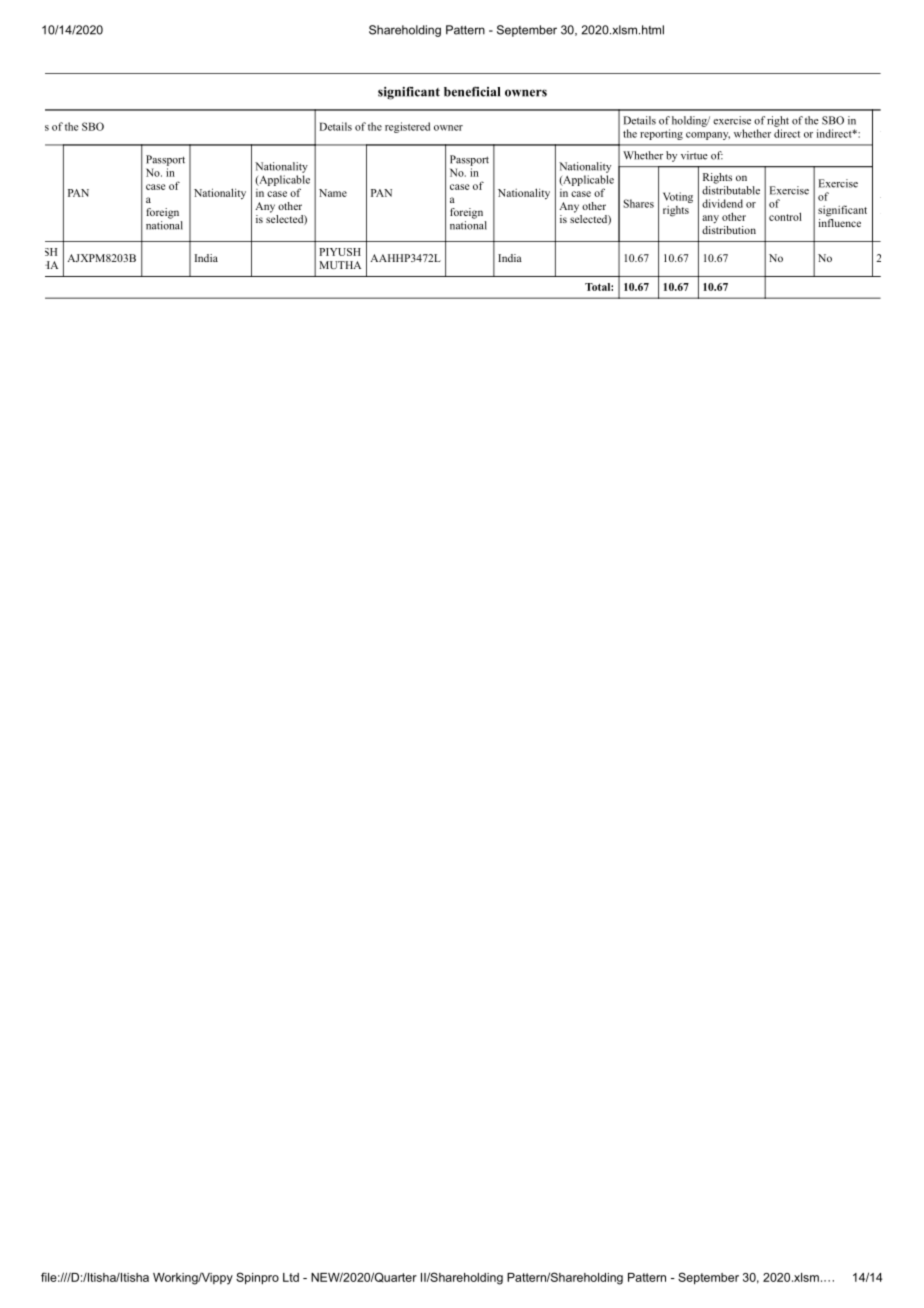 The image size is (924, 1308). Describe the element at coordinates (291, 1277) in the screenshot. I see `Ltd` at that location.
